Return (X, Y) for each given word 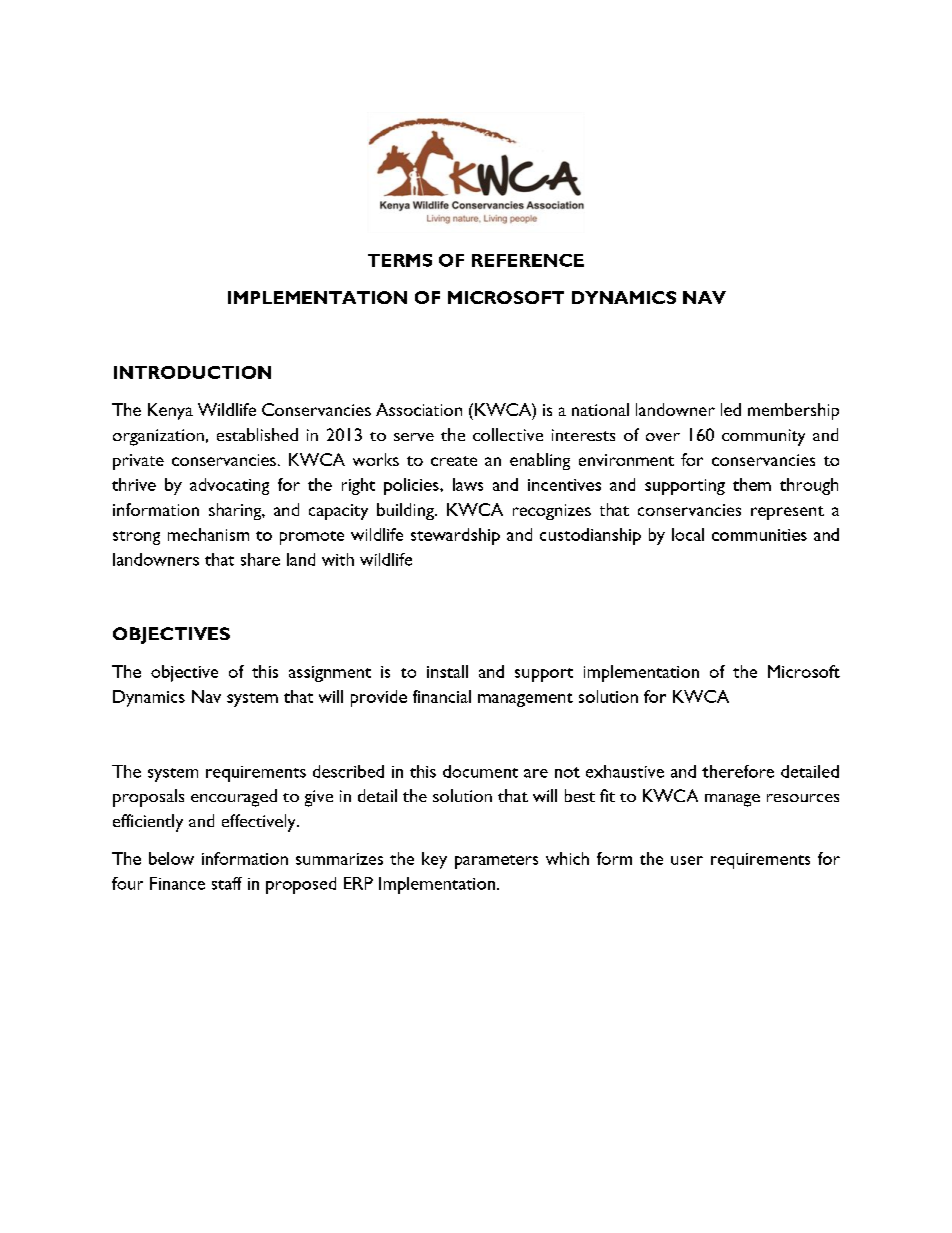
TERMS (400, 260)
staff (227, 883)
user (687, 860)
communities (759, 535)
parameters (496, 862)
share (260, 559)
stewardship (455, 536)
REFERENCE (528, 260)
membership (793, 411)
